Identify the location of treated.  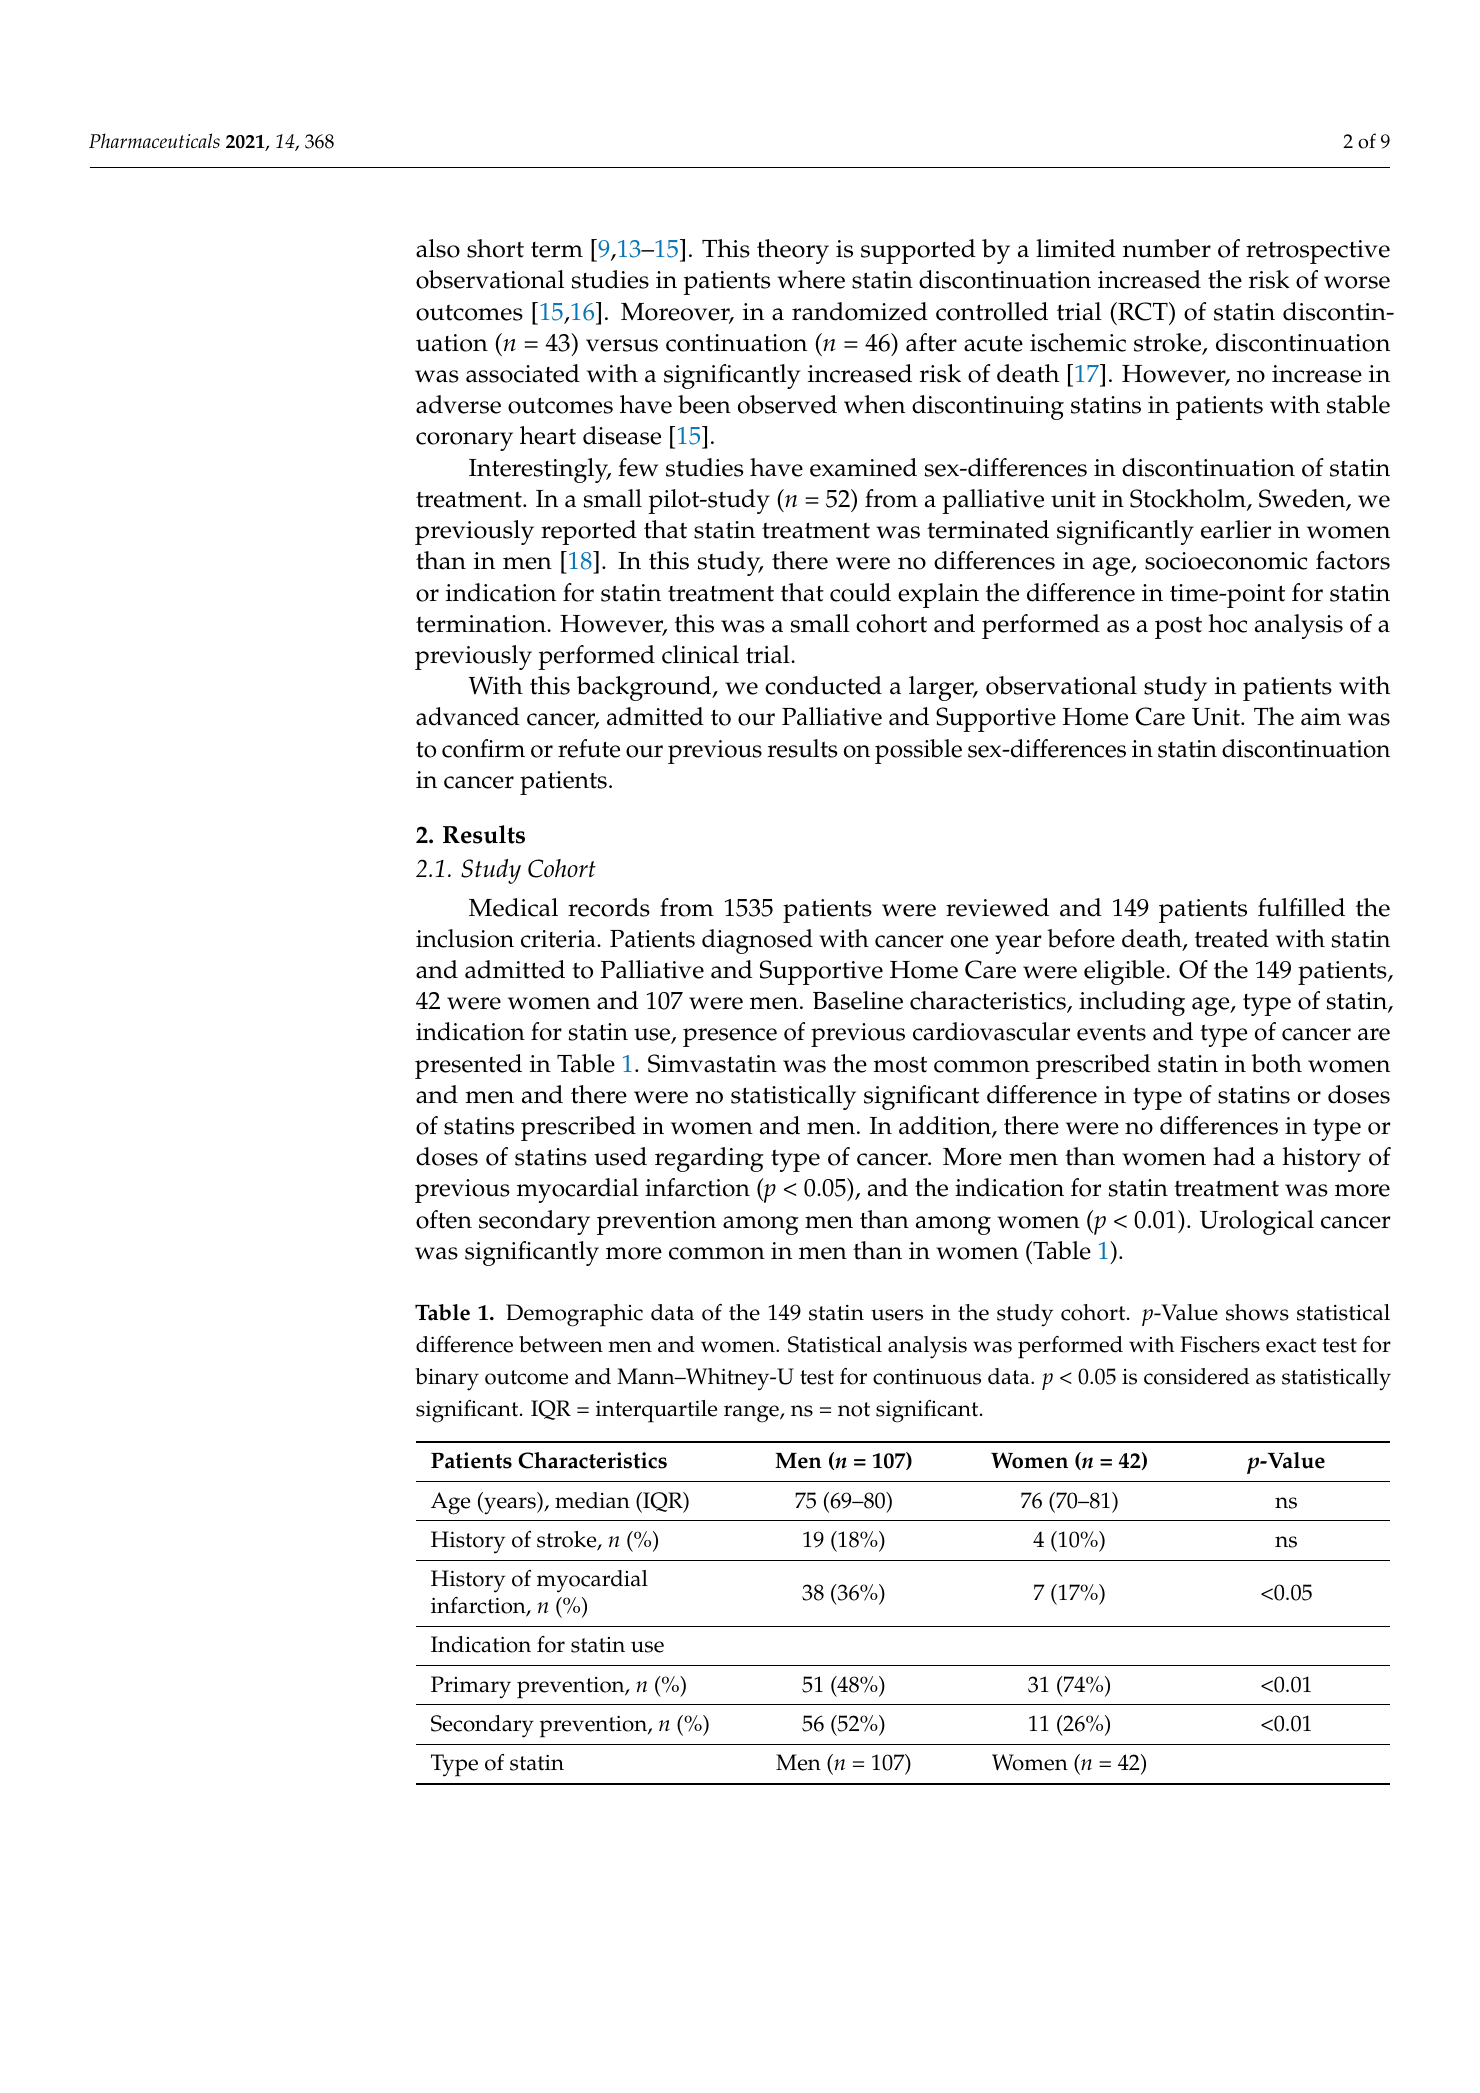
(1232, 938).
